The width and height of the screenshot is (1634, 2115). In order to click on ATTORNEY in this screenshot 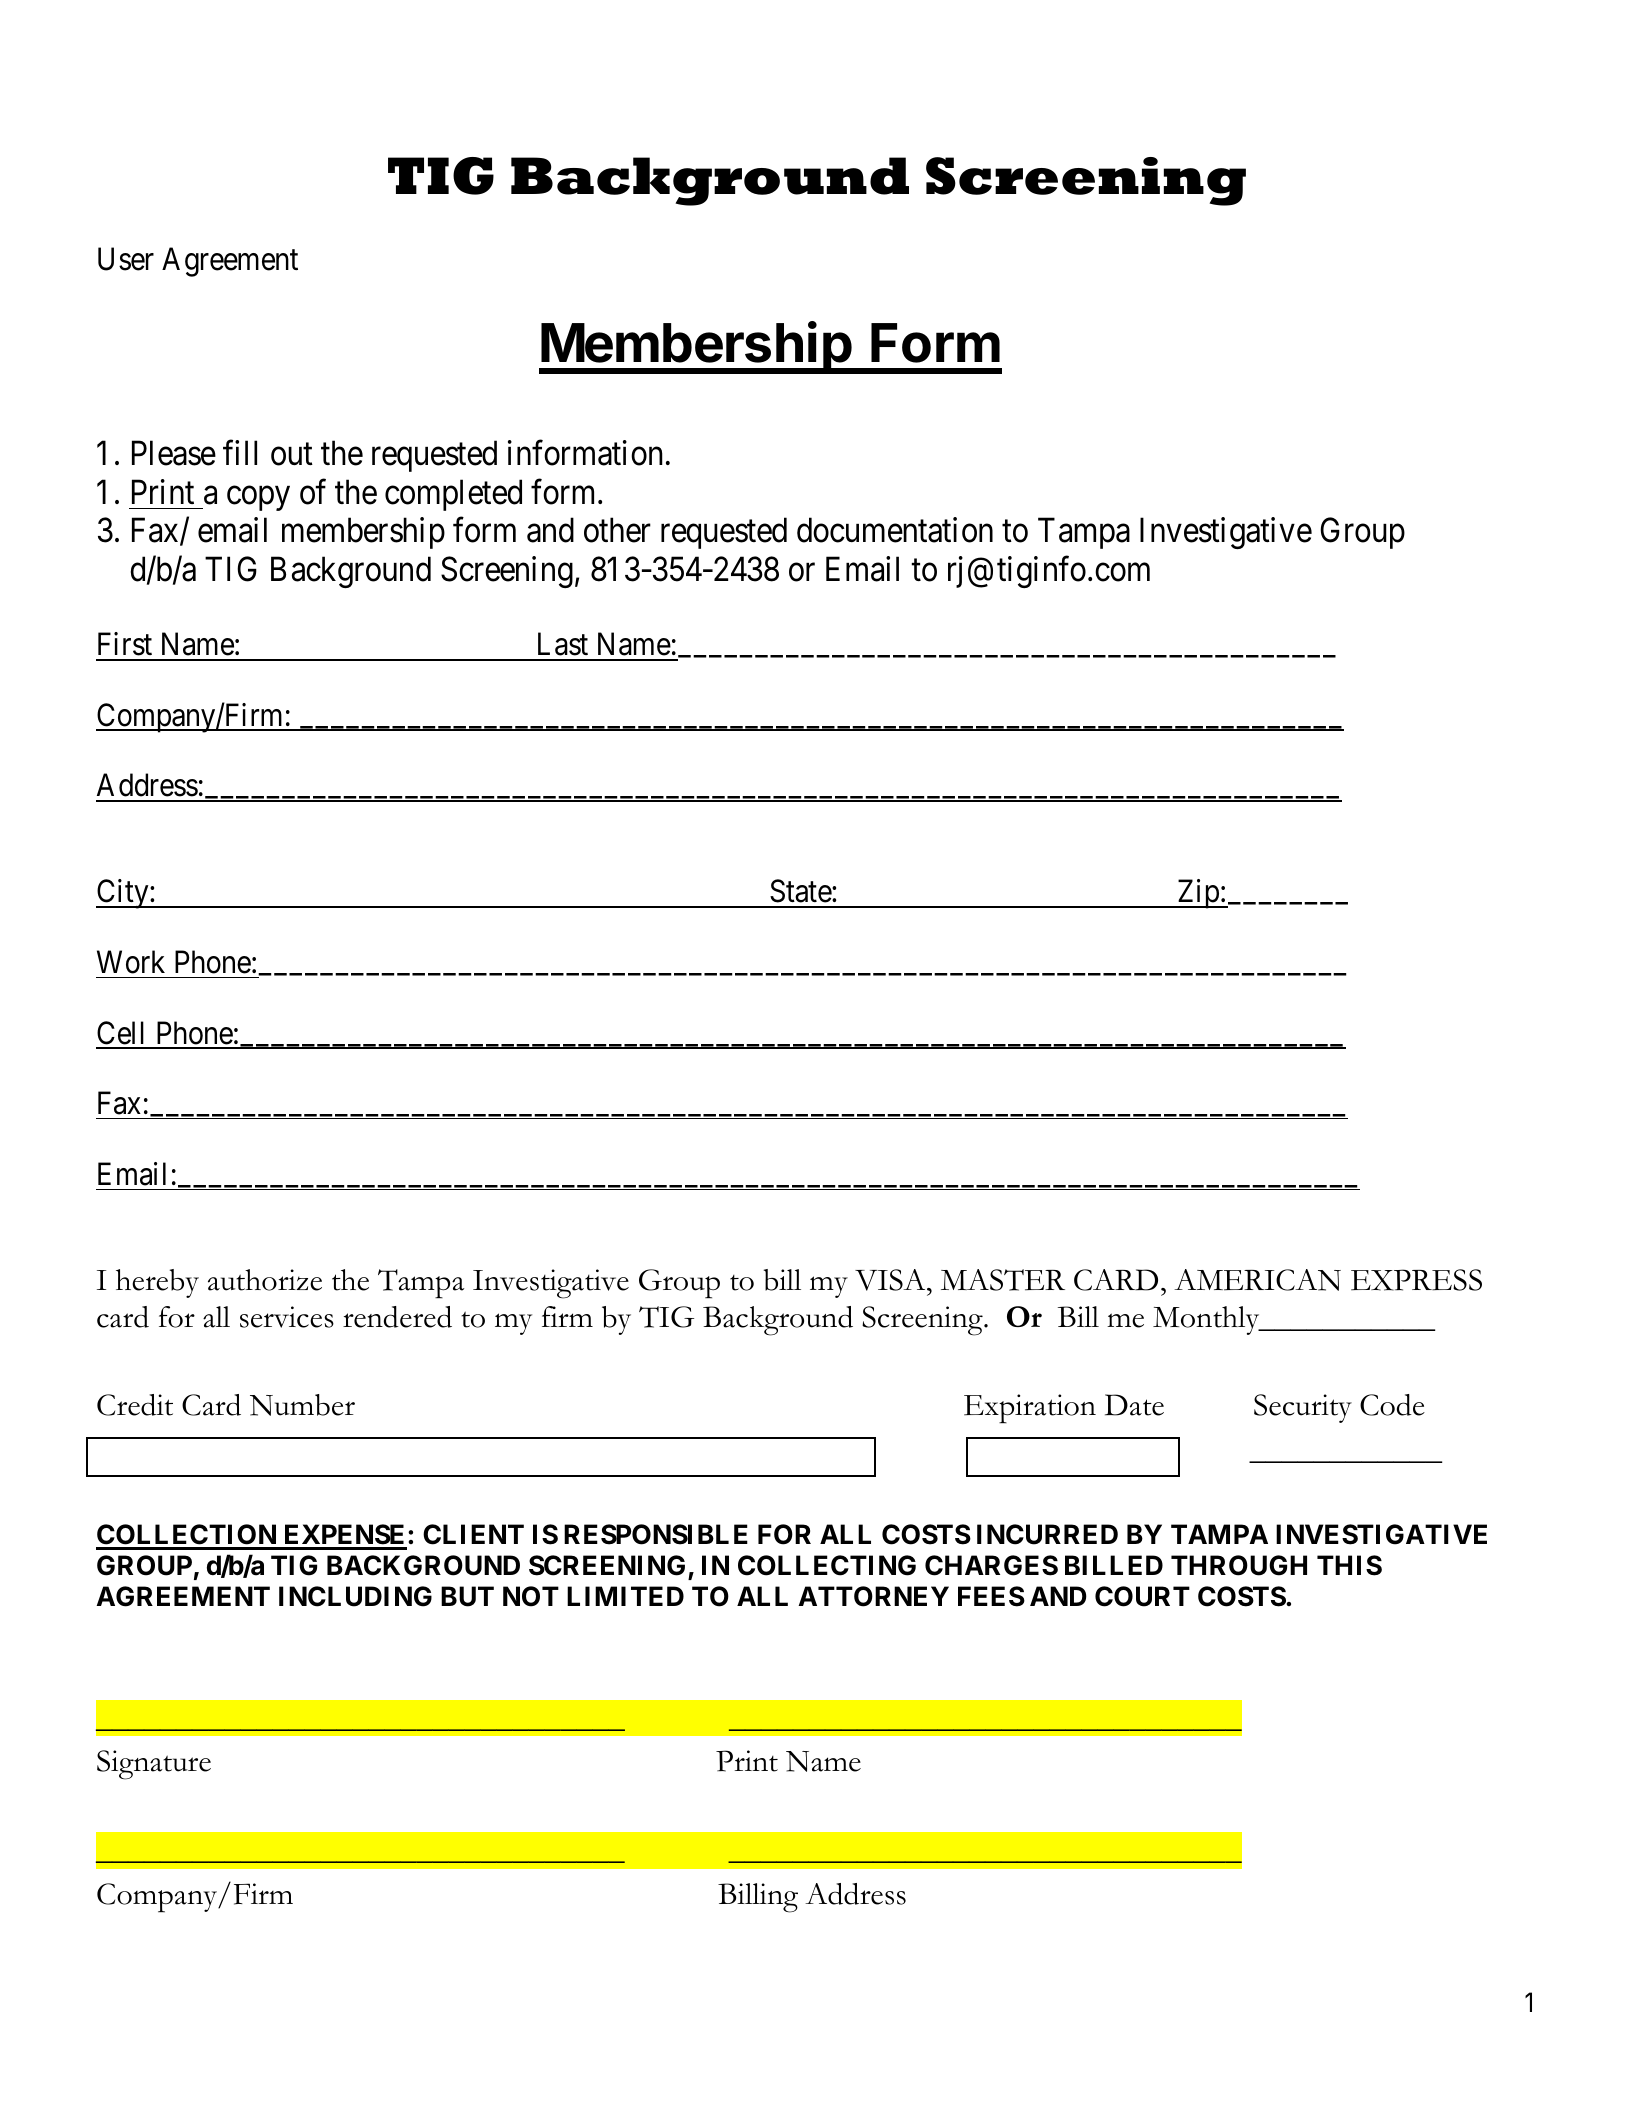, I will do `click(873, 1596)`.
